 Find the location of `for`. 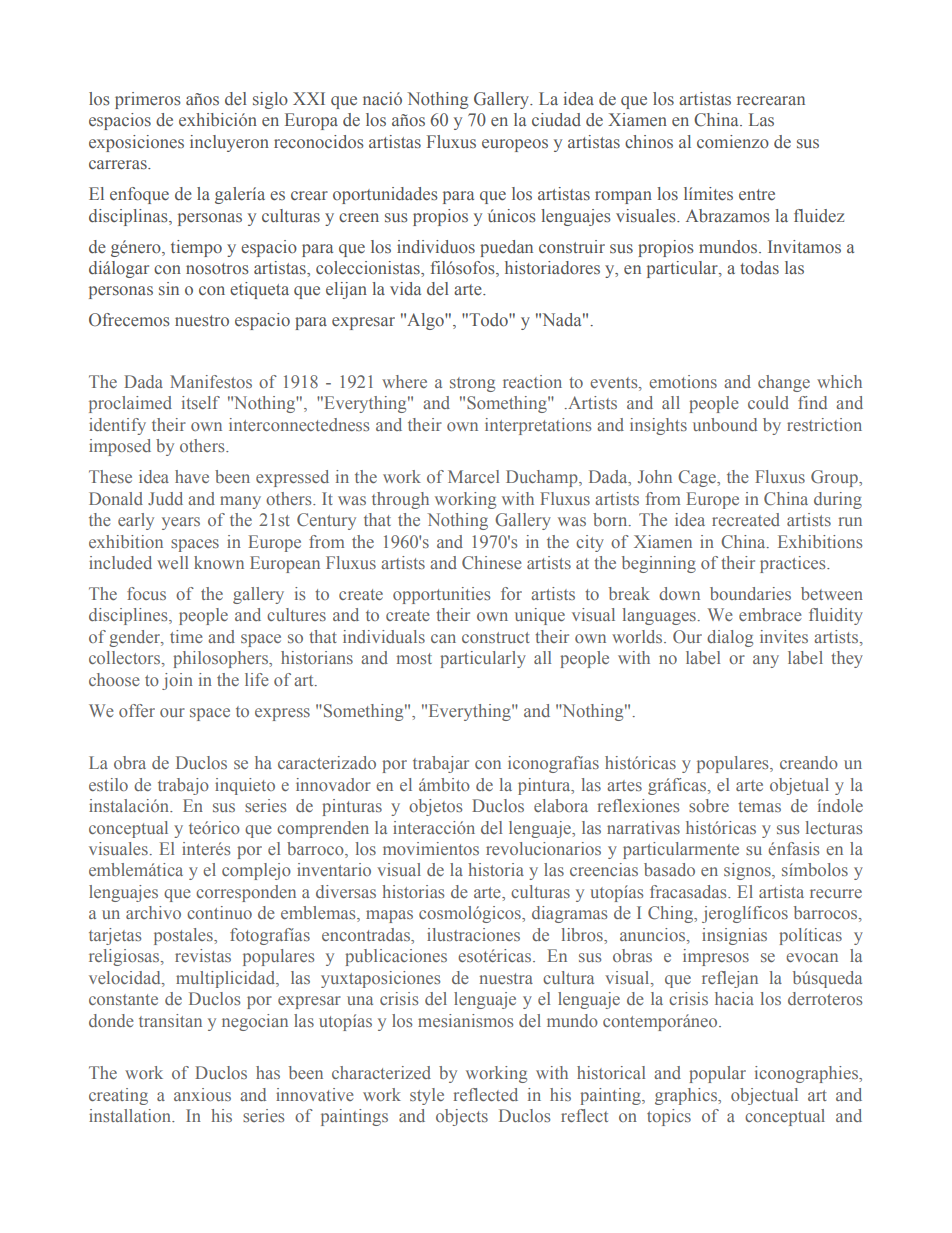

for is located at coordinates (511, 593).
